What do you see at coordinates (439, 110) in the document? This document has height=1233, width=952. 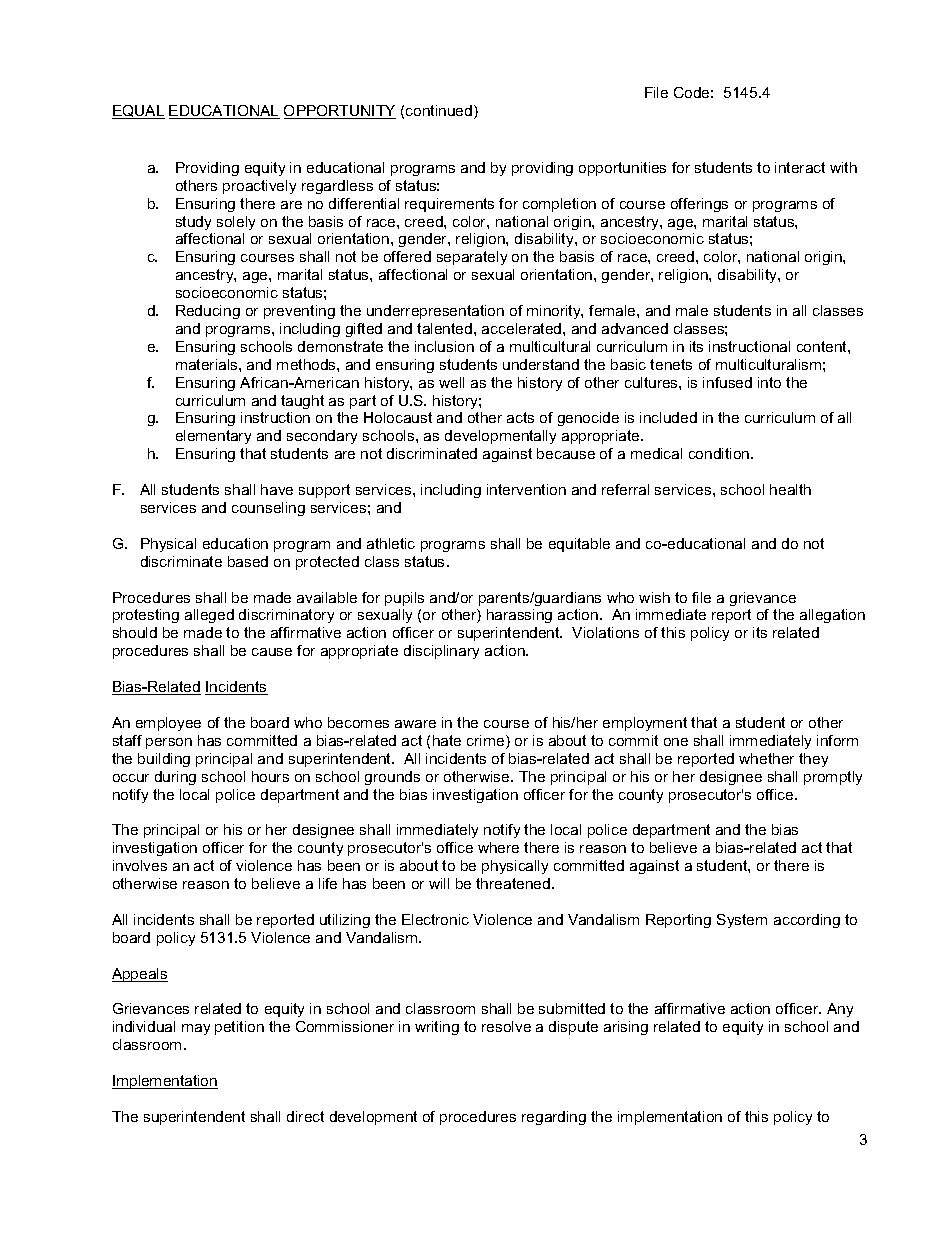 I see `continued` at bounding box center [439, 110].
